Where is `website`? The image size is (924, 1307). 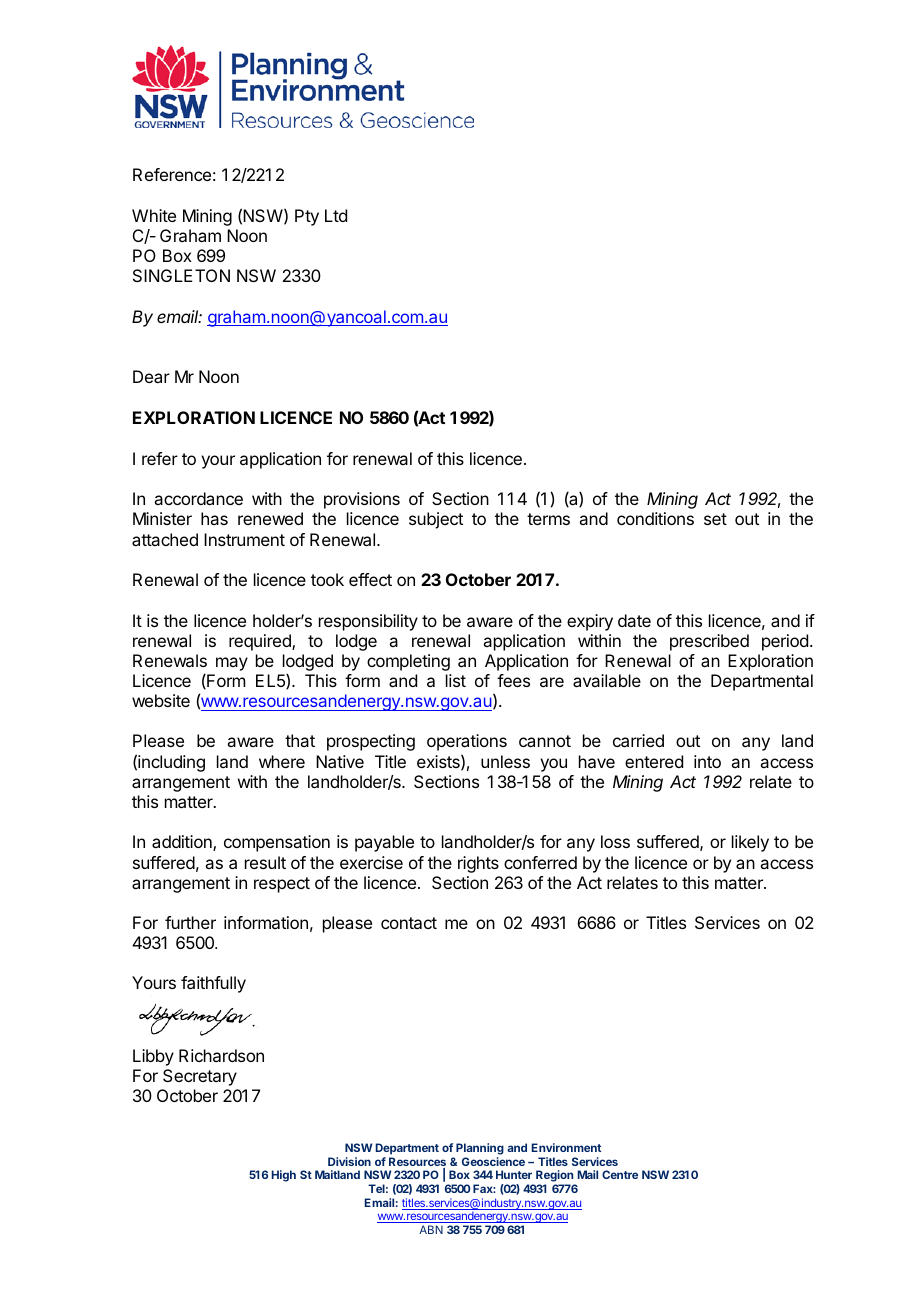 website is located at coordinates (161, 700).
